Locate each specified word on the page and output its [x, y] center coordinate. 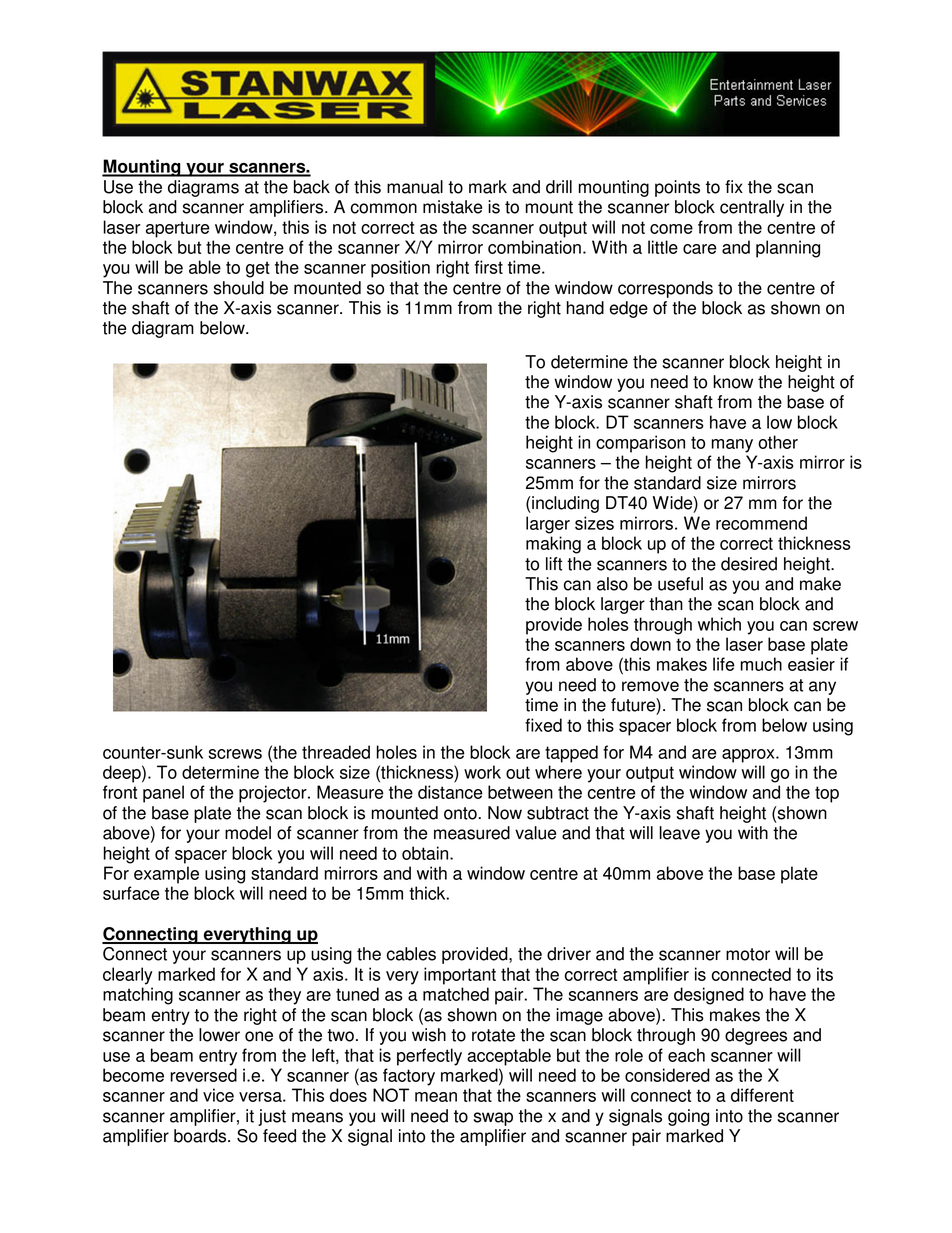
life [724, 664]
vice [218, 1095]
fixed [543, 725]
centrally [752, 208]
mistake [452, 207]
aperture [178, 229]
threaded [336, 752]
